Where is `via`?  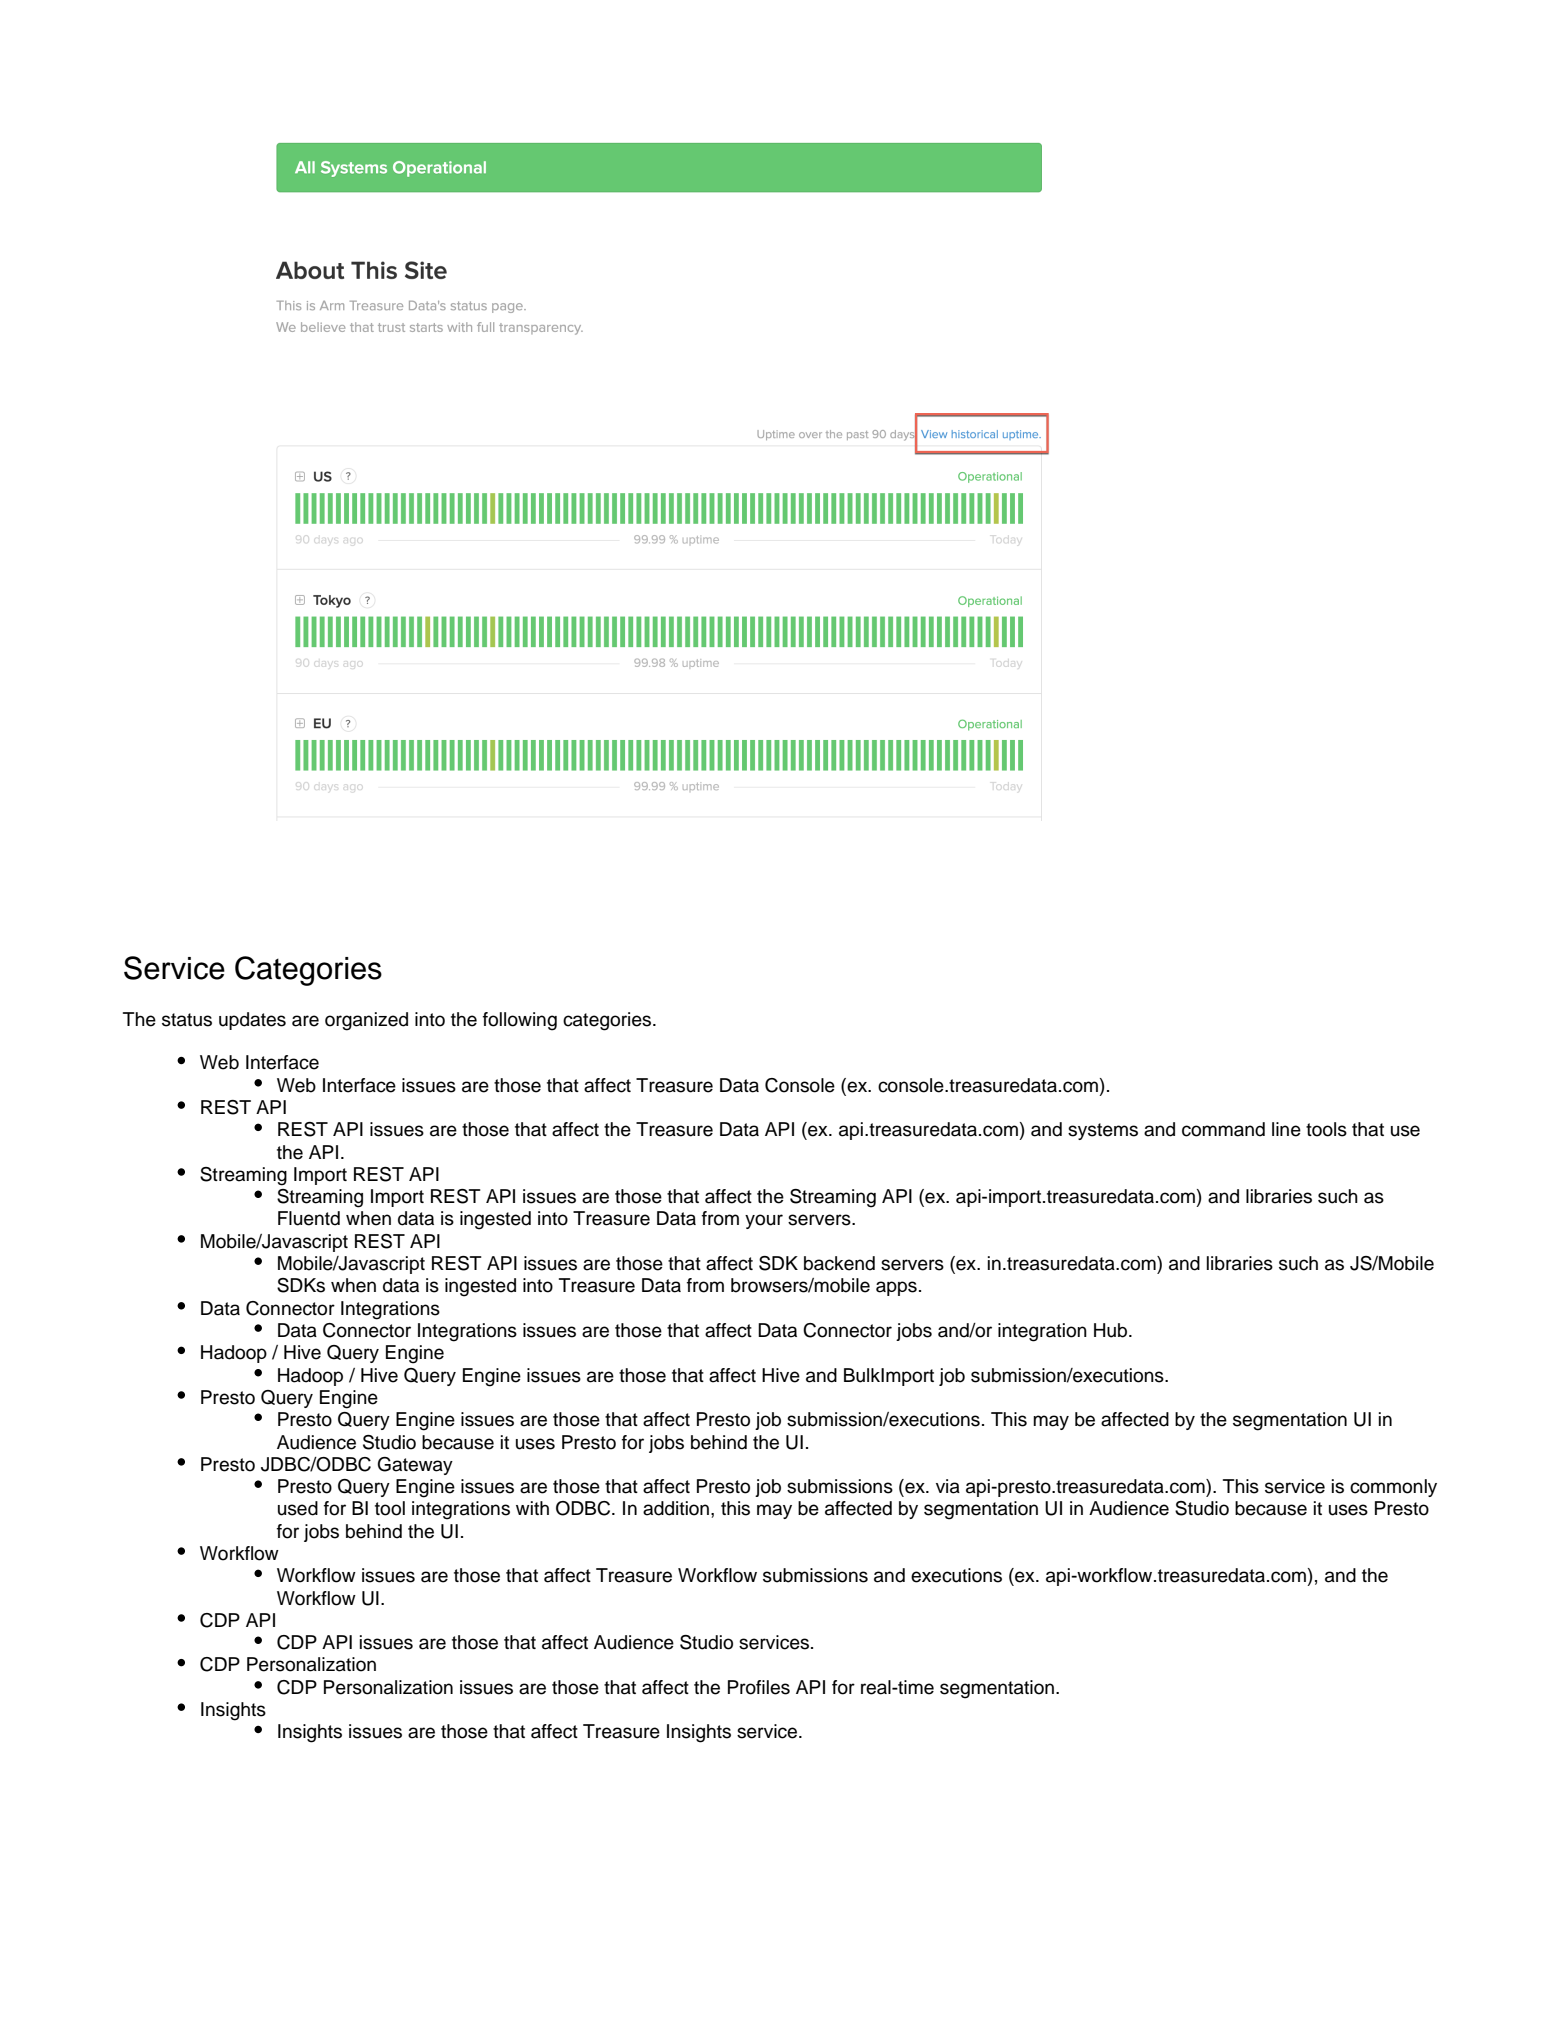 via is located at coordinates (948, 1486).
